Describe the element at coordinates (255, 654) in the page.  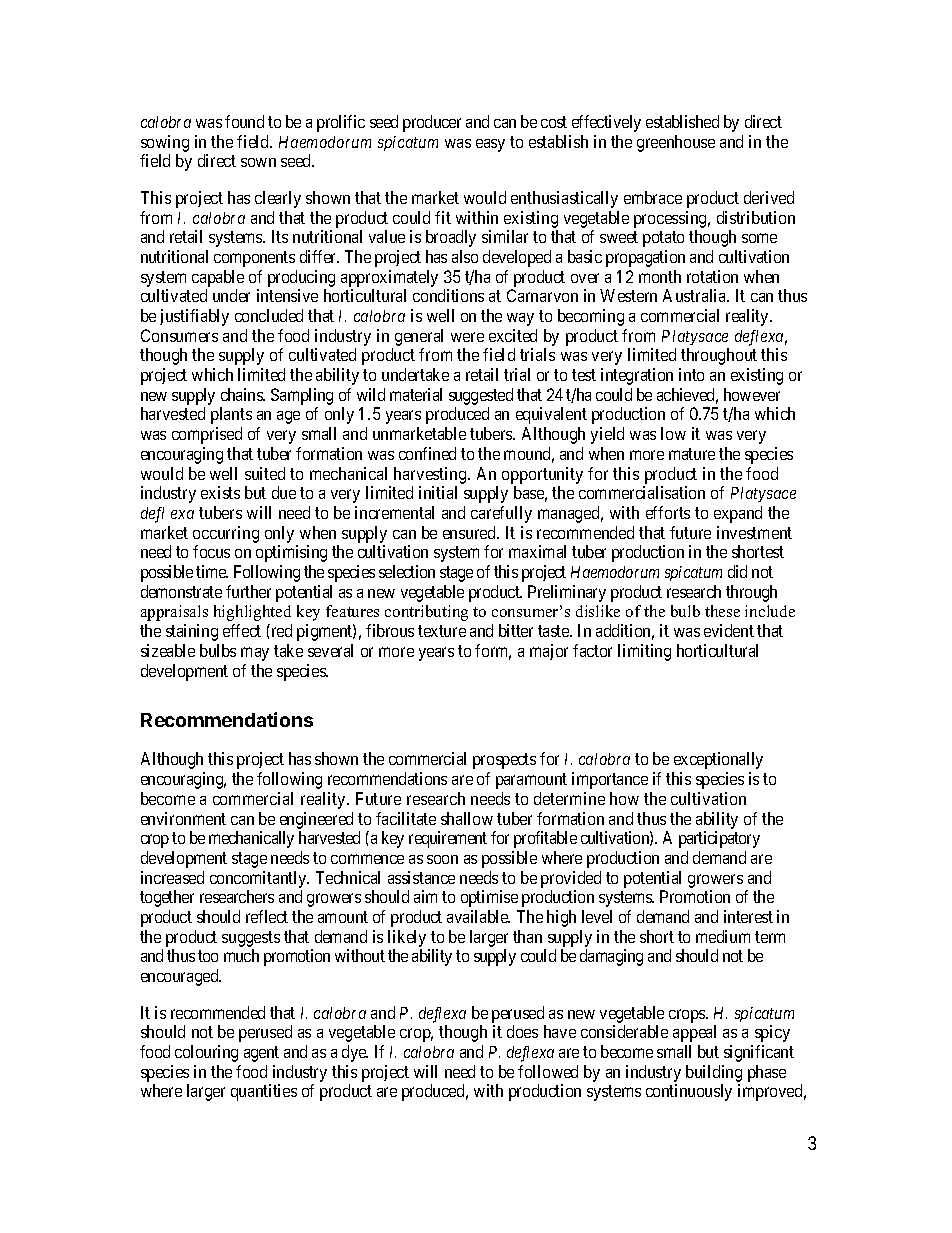
I see `may` at that location.
